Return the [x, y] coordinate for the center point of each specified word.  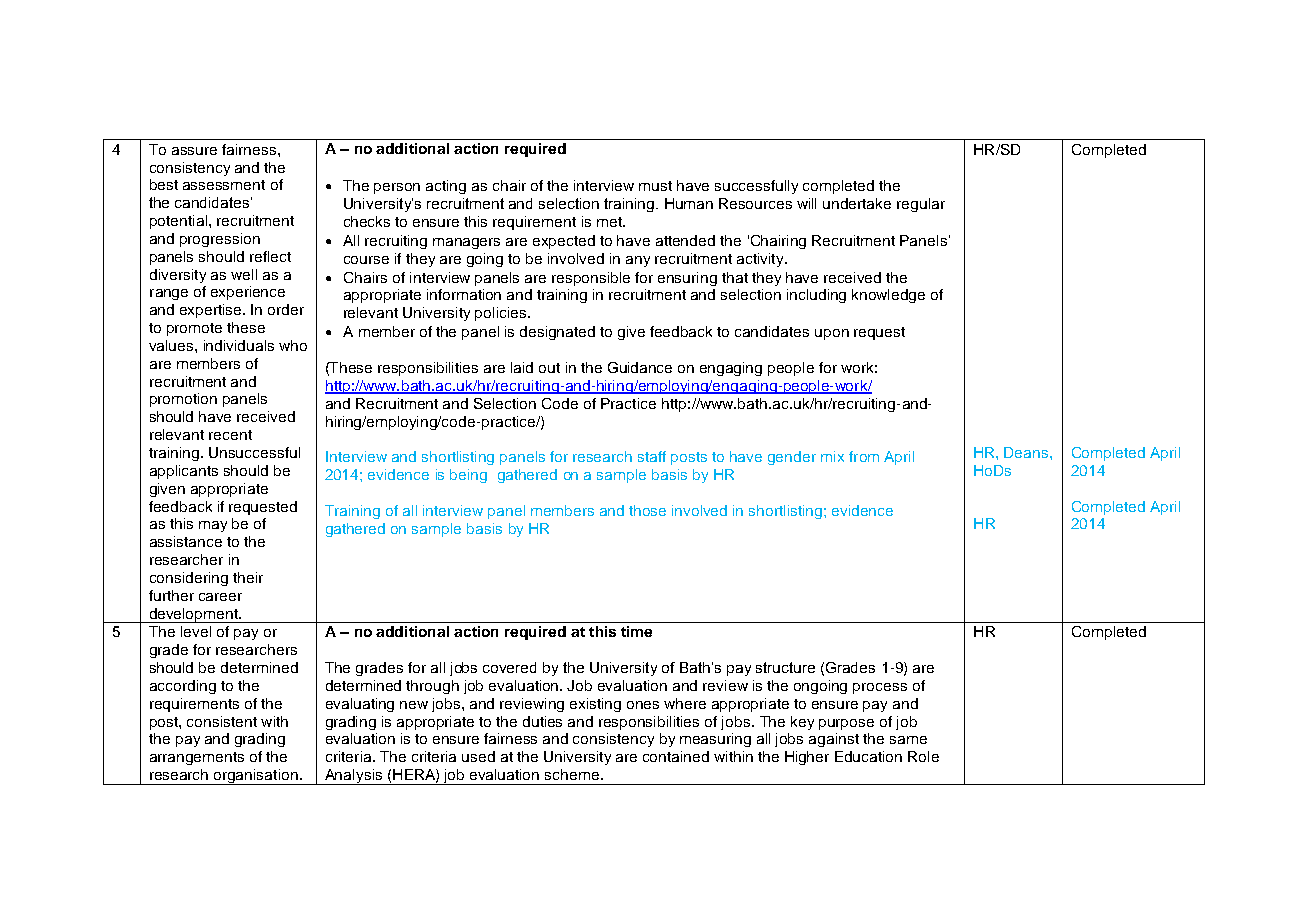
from [864, 456]
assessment [224, 185]
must [655, 186]
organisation [256, 777]
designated [557, 333]
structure [785, 667]
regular [921, 205]
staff [652, 456]
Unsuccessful [254, 452]
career [220, 597]
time [636, 631]
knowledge [888, 296]
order [286, 309]
